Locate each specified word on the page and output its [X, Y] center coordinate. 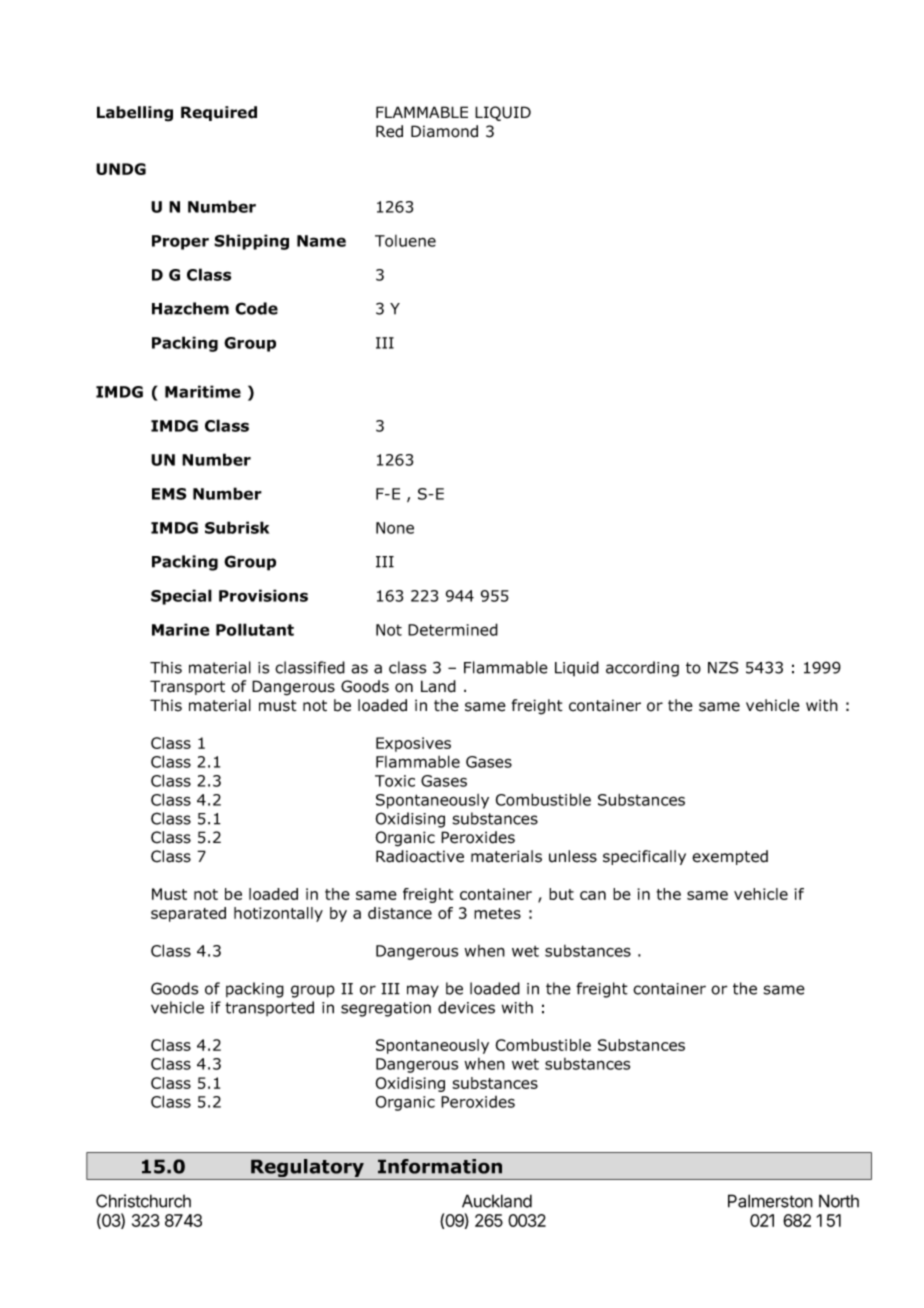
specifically [644, 857]
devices [466, 1007]
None [395, 528]
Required [219, 113]
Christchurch [143, 1201]
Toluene [405, 241]
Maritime [203, 391]
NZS [723, 667]
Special [181, 597]
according [642, 669]
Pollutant [255, 629]
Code [256, 308]
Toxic [395, 781]
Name [321, 241]
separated [188, 914]
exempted [730, 857]
